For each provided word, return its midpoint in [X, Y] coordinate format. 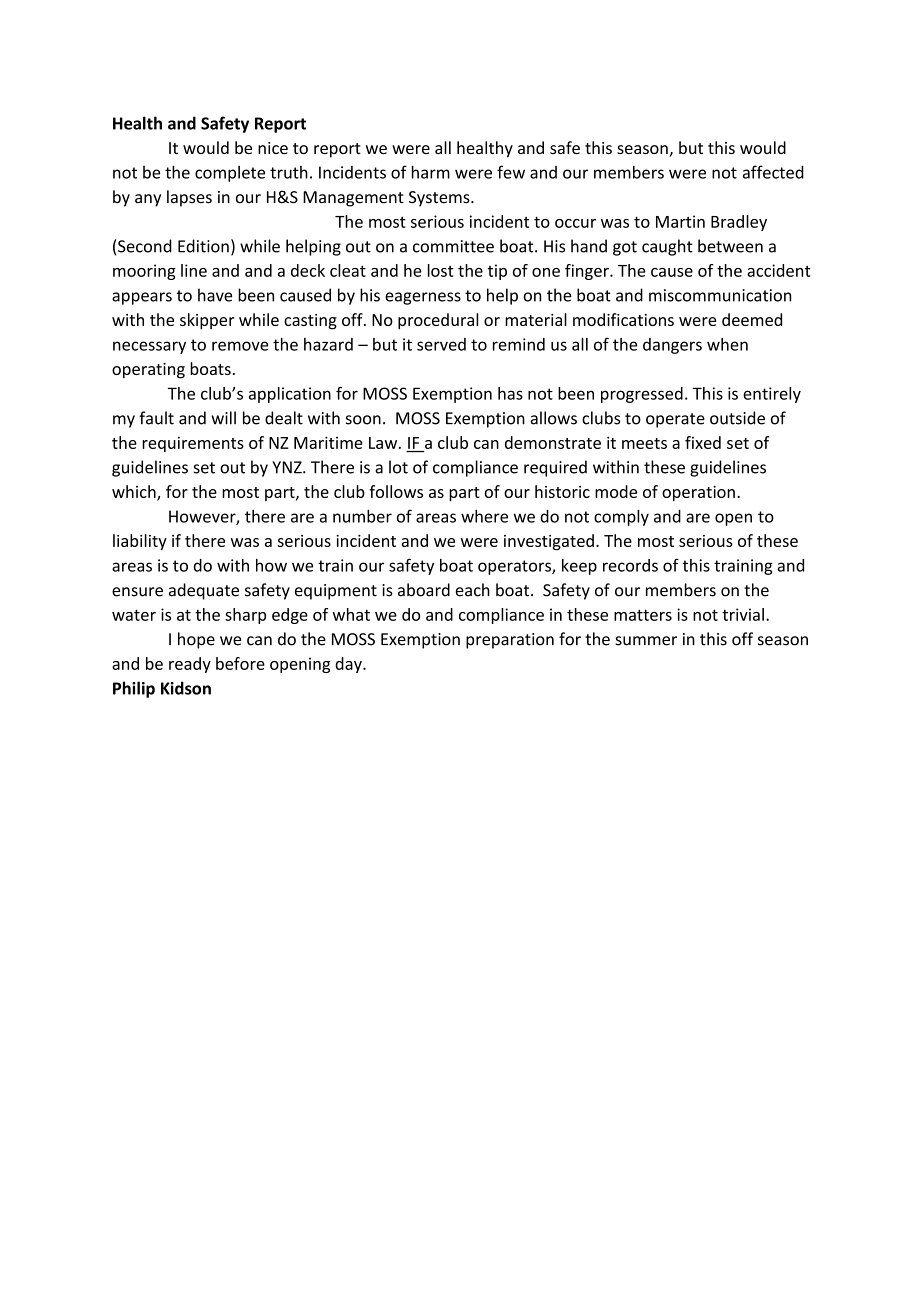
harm [431, 172]
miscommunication [720, 295]
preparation [510, 641]
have [215, 295]
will [223, 418]
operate [675, 420]
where [484, 516]
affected [773, 172]
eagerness [423, 298]
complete [230, 174]
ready [190, 665]
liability [140, 542]
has [510, 393]
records [630, 565]
